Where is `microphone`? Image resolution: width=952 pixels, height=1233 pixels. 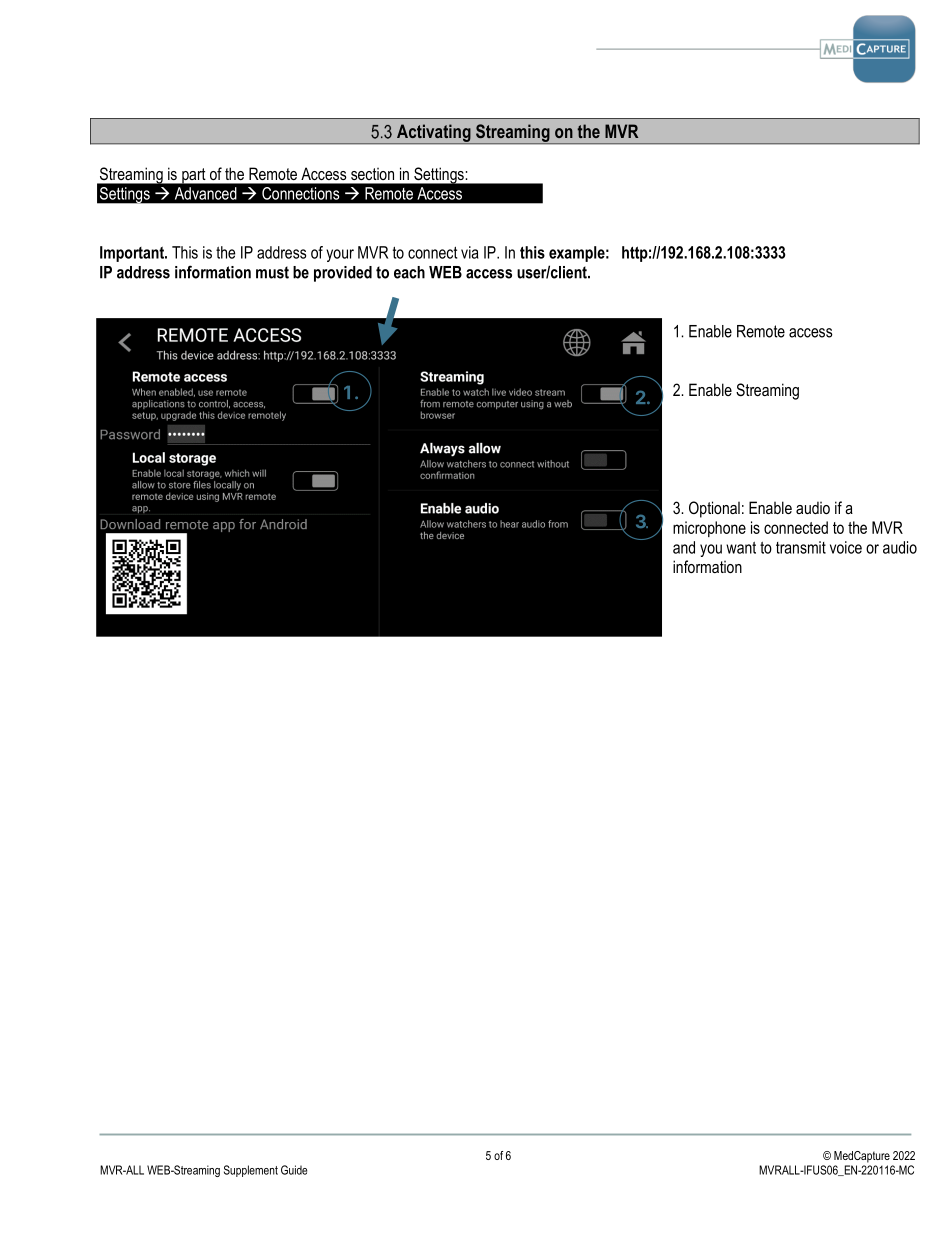
microphone is located at coordinates (709, 529).
